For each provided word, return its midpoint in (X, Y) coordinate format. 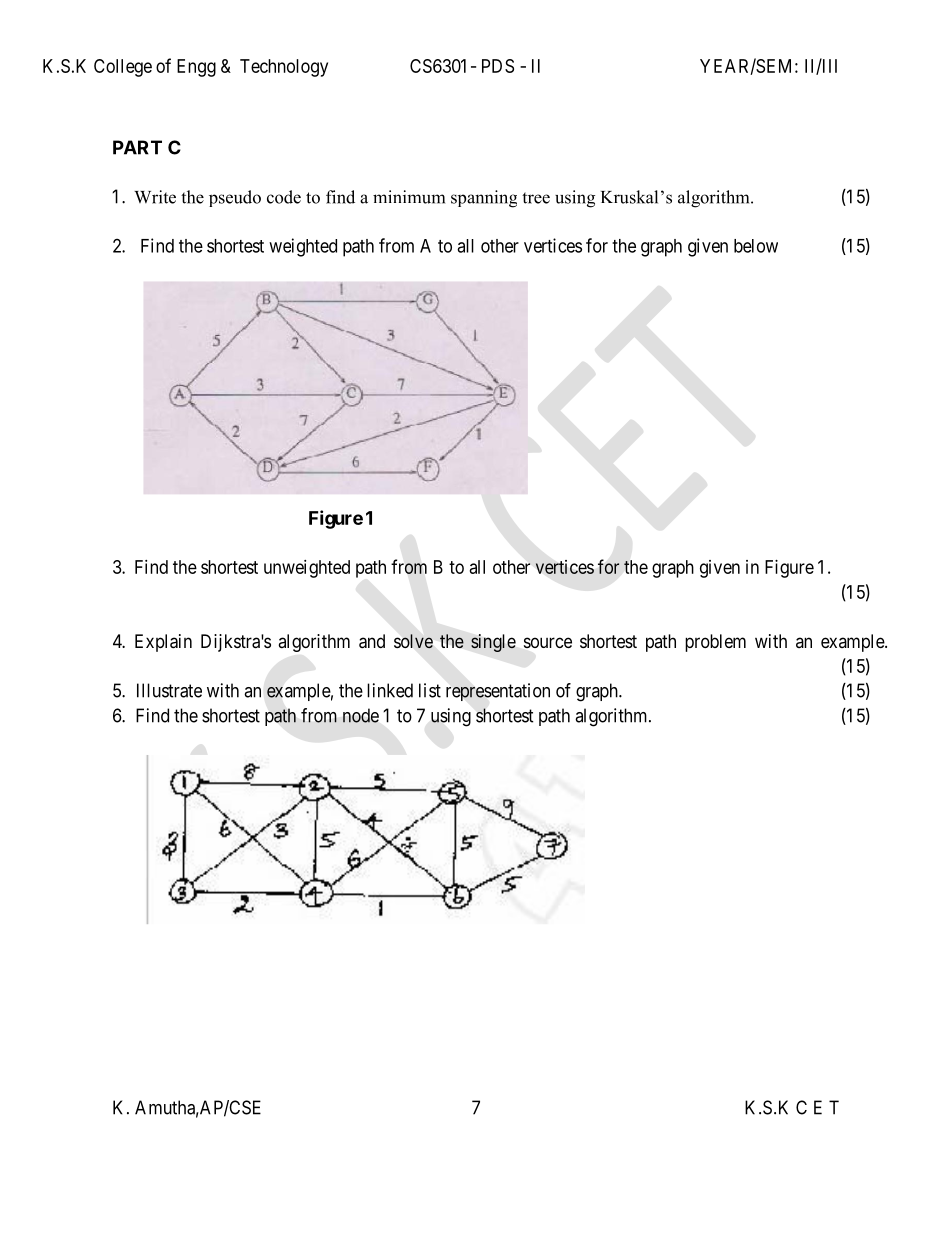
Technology (284, 68)
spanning (484, 199)
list (430, 690)
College (123, 68)
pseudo (235, 198)
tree (536, 198)
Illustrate (169, 690)
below (756, 246)
